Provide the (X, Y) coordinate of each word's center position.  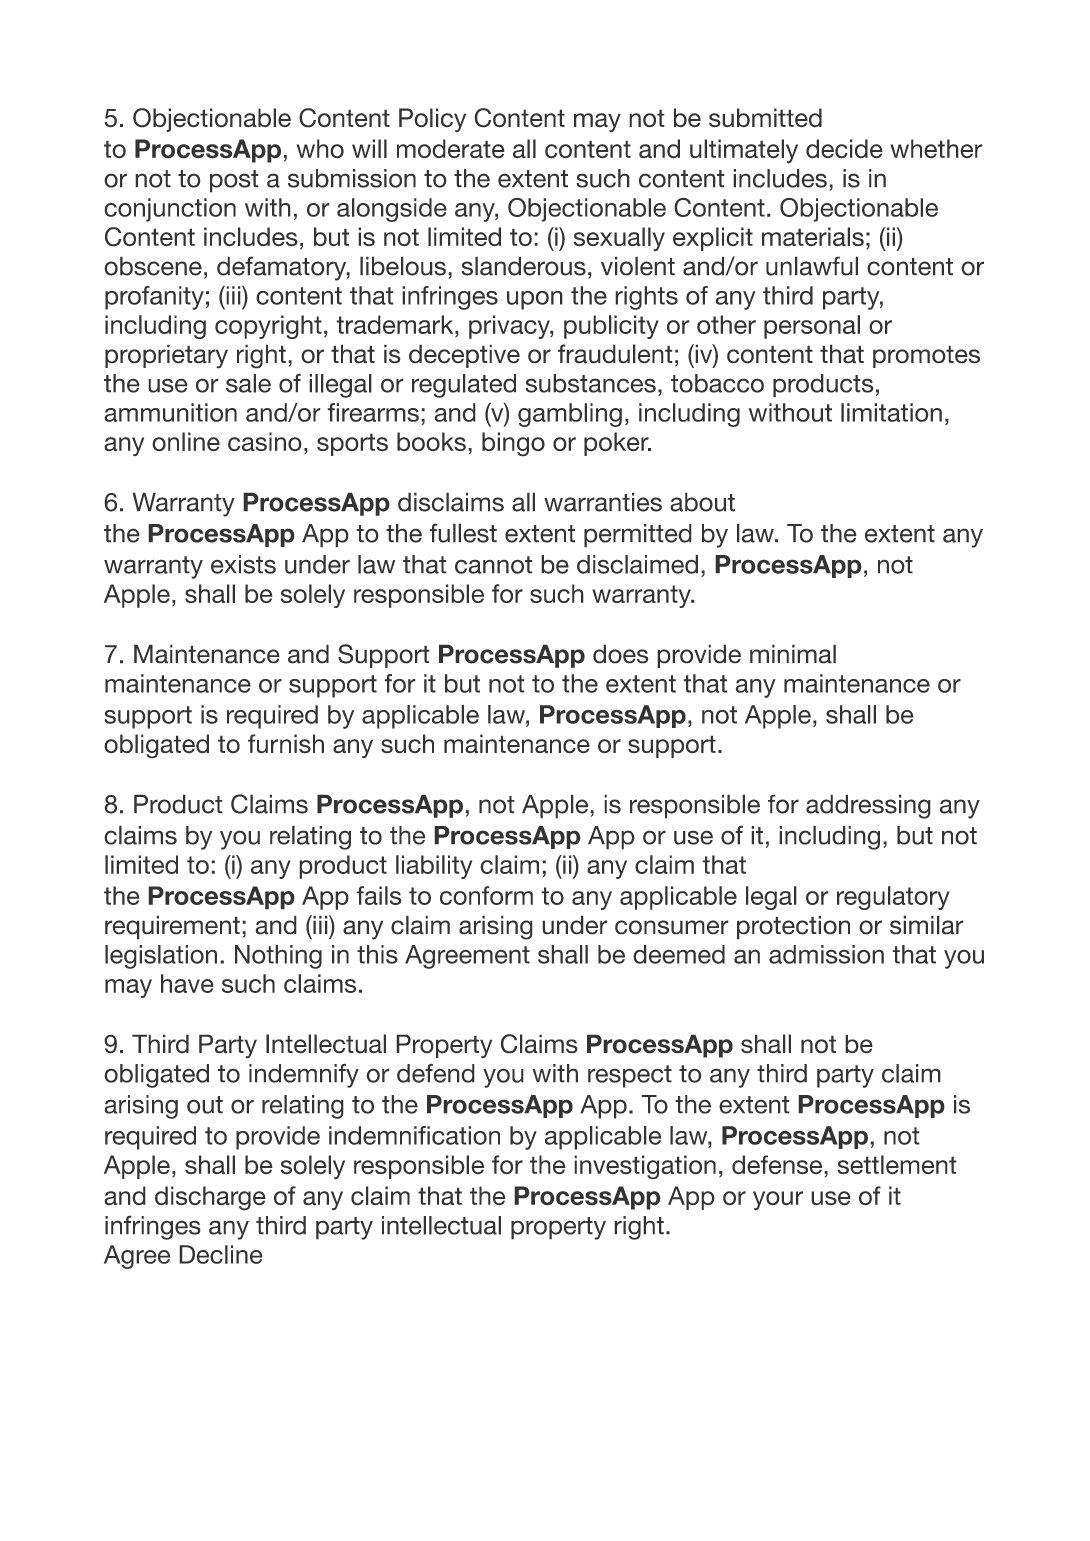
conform (486, 895)
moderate (451, 149)
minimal (793, 654)
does (620, 654)
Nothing (278, 957)
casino (265, 442)
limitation (891, 412)
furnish (286, 744)
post (234, 181)
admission (826, 954)
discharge (210, 1198)
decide (844, 149)
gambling (570, 415)
